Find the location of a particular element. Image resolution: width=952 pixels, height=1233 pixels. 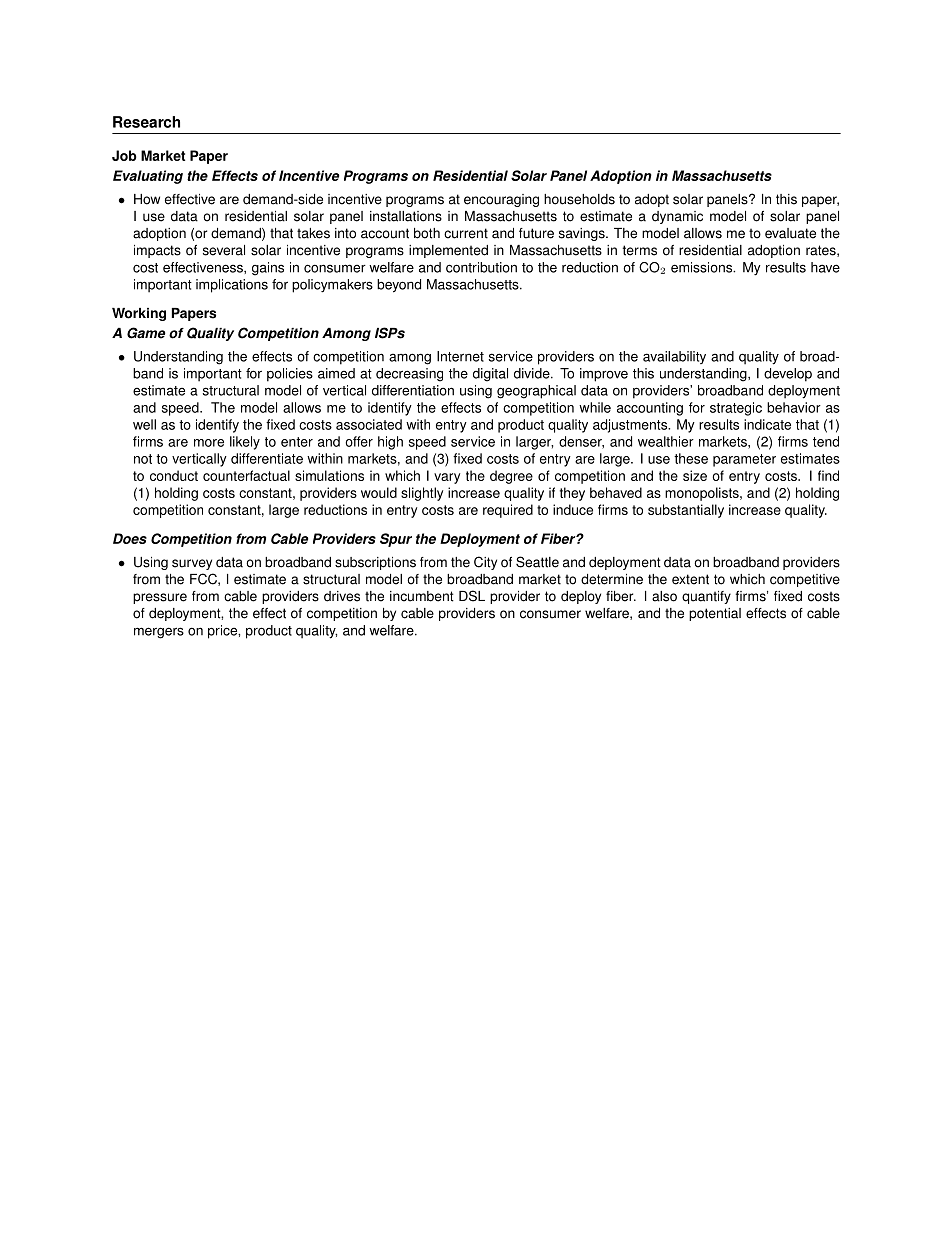

mergers is located at coordinates (159, 633).
